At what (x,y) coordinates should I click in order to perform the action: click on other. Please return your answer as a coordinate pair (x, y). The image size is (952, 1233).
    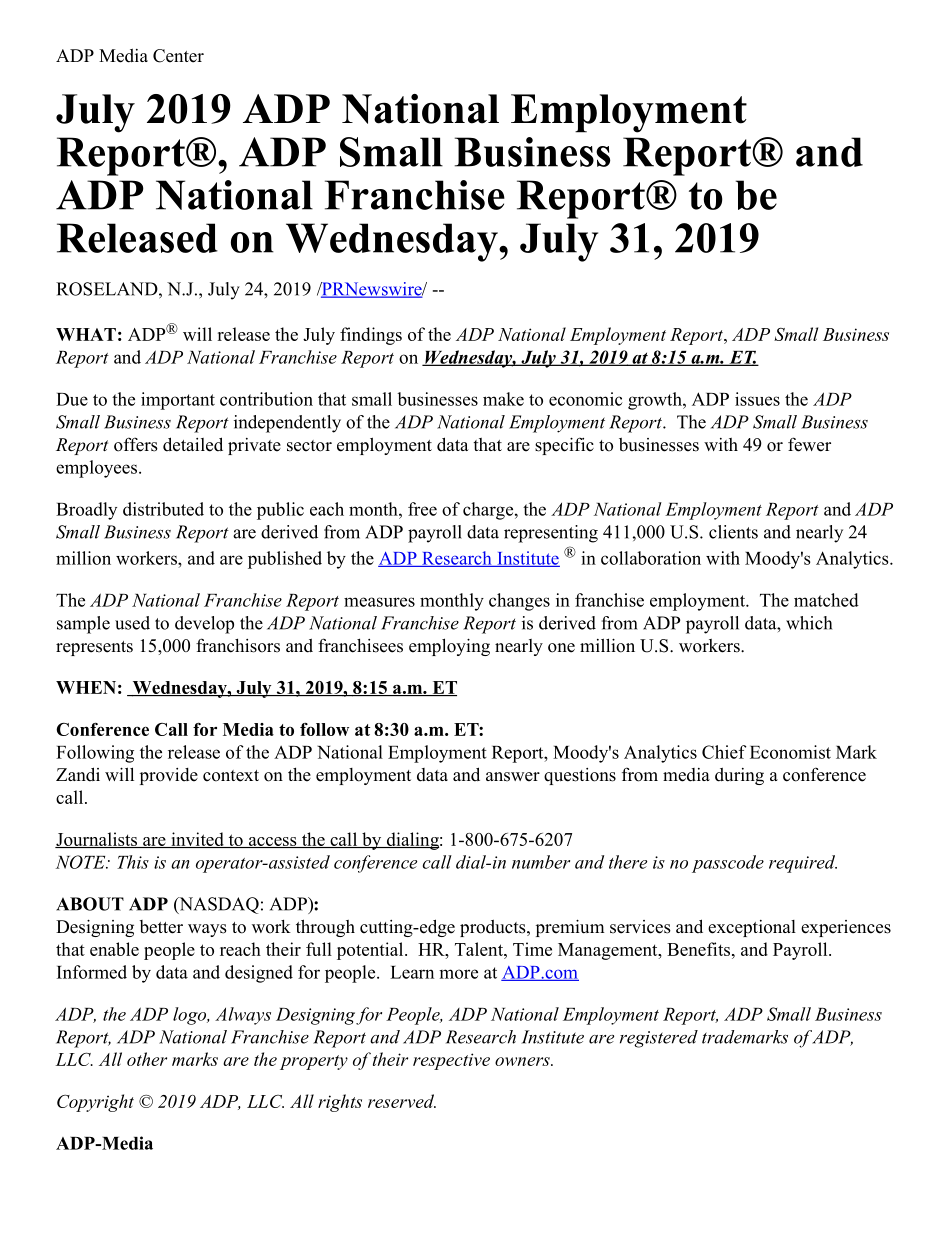
    Looking at the image, I should click on (147, 1059).
